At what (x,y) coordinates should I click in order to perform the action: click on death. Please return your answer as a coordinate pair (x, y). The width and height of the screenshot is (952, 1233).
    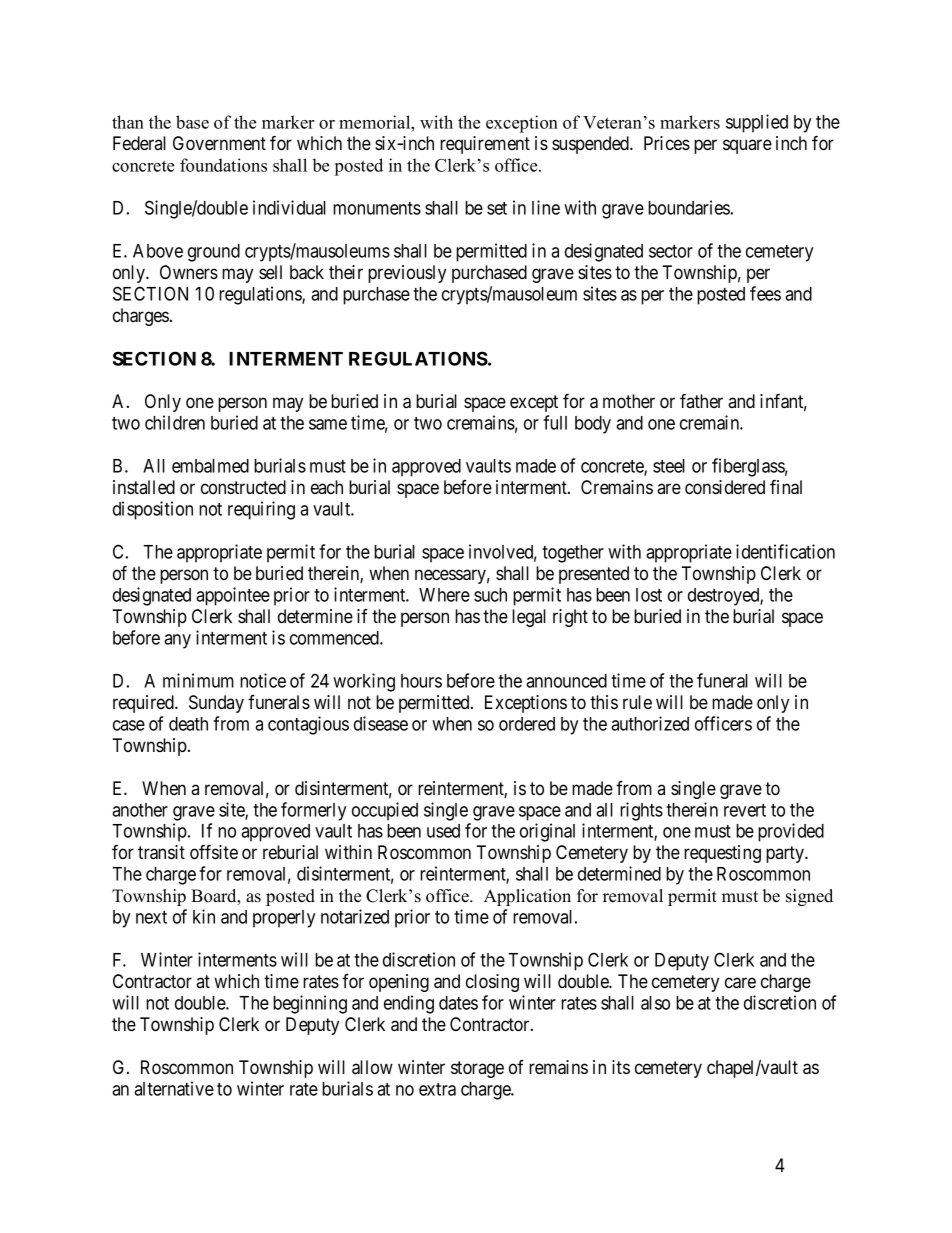
    Looking at the image, I should click on (188, 724).
